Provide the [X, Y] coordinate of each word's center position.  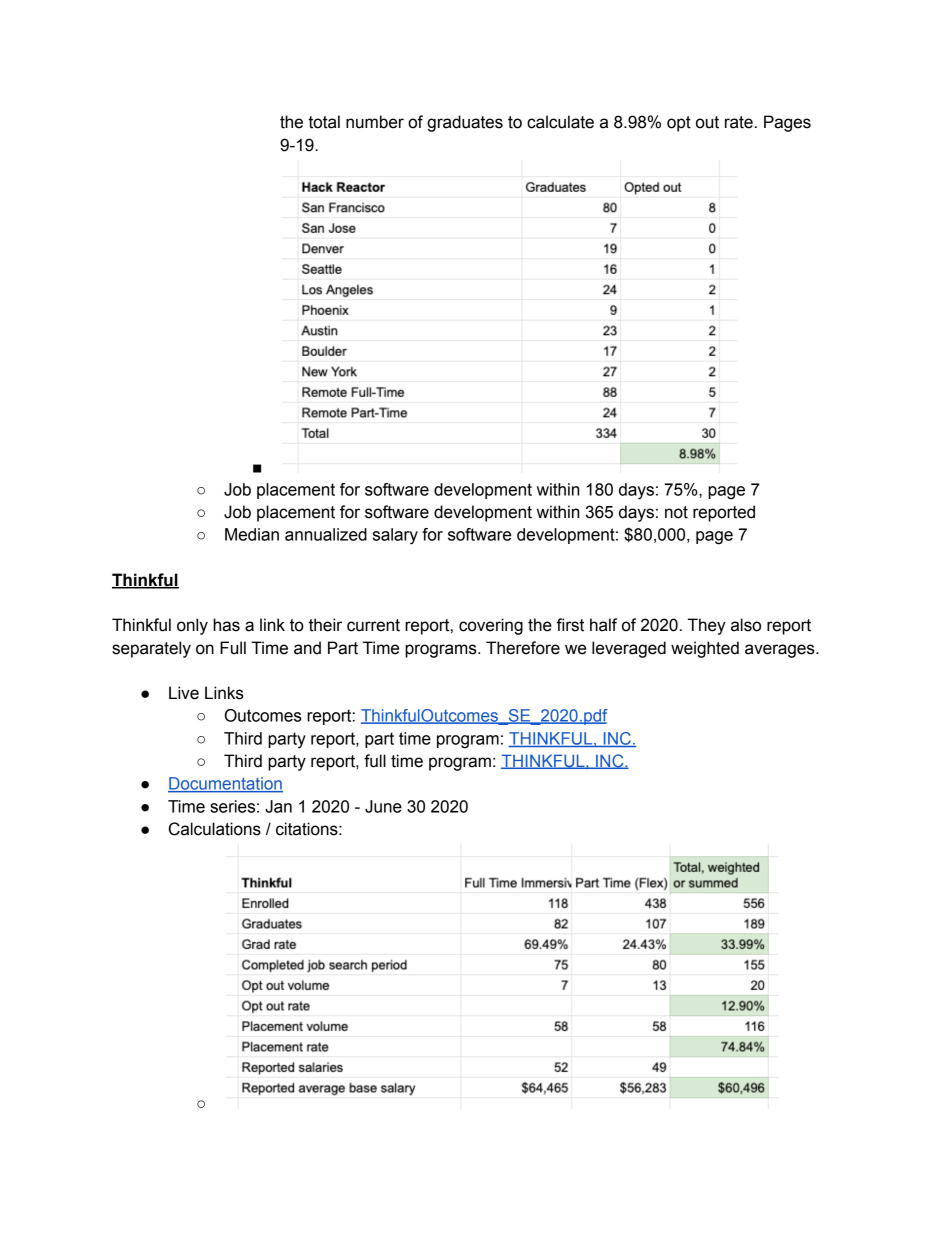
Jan [278, 806]
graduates [465, 123]
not [676, 512]
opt [679, 124]
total [324, 122]
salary [395, 536]
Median [252, 534]
